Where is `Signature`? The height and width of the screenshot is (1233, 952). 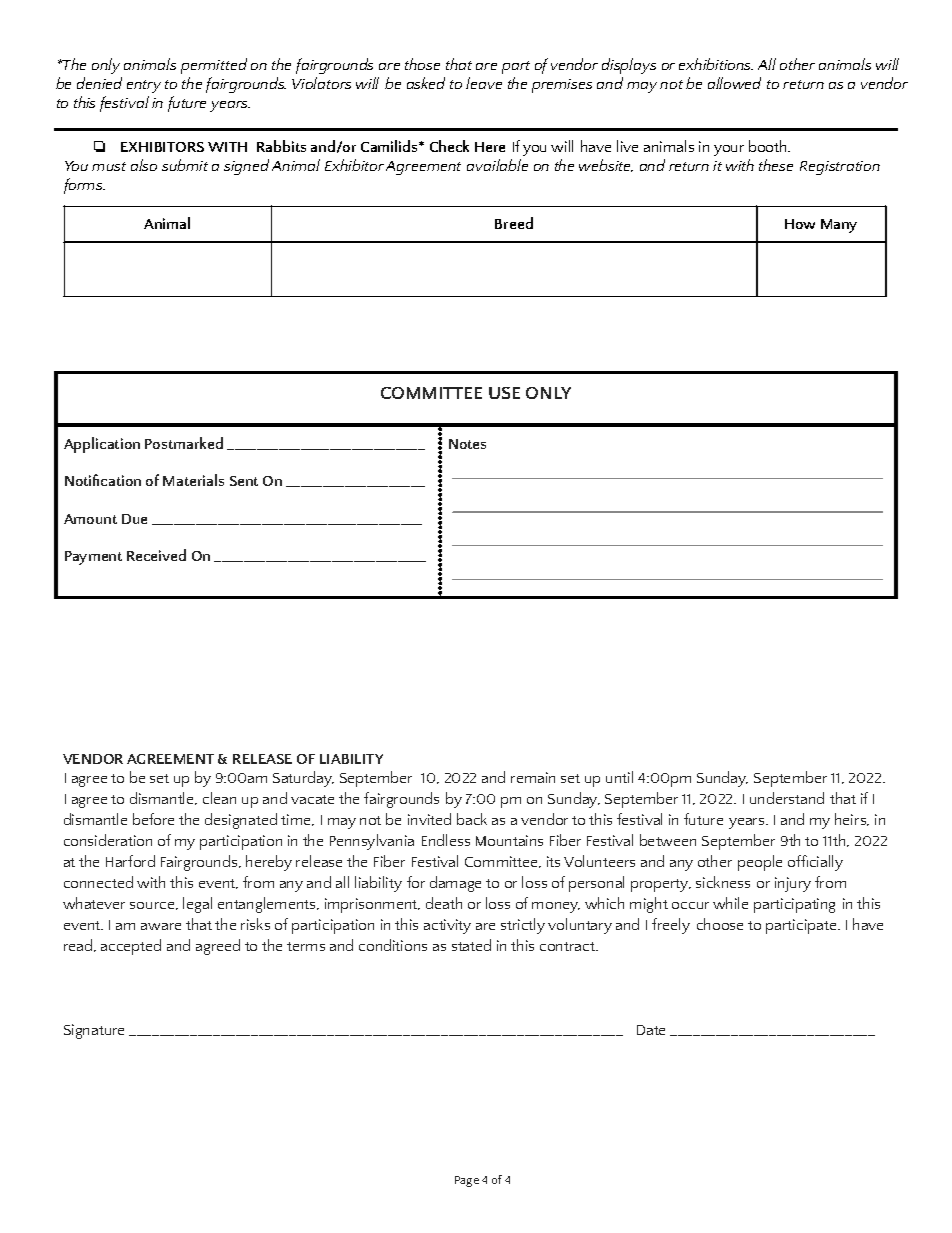 Signature is located at coordinates (94, 1031).
